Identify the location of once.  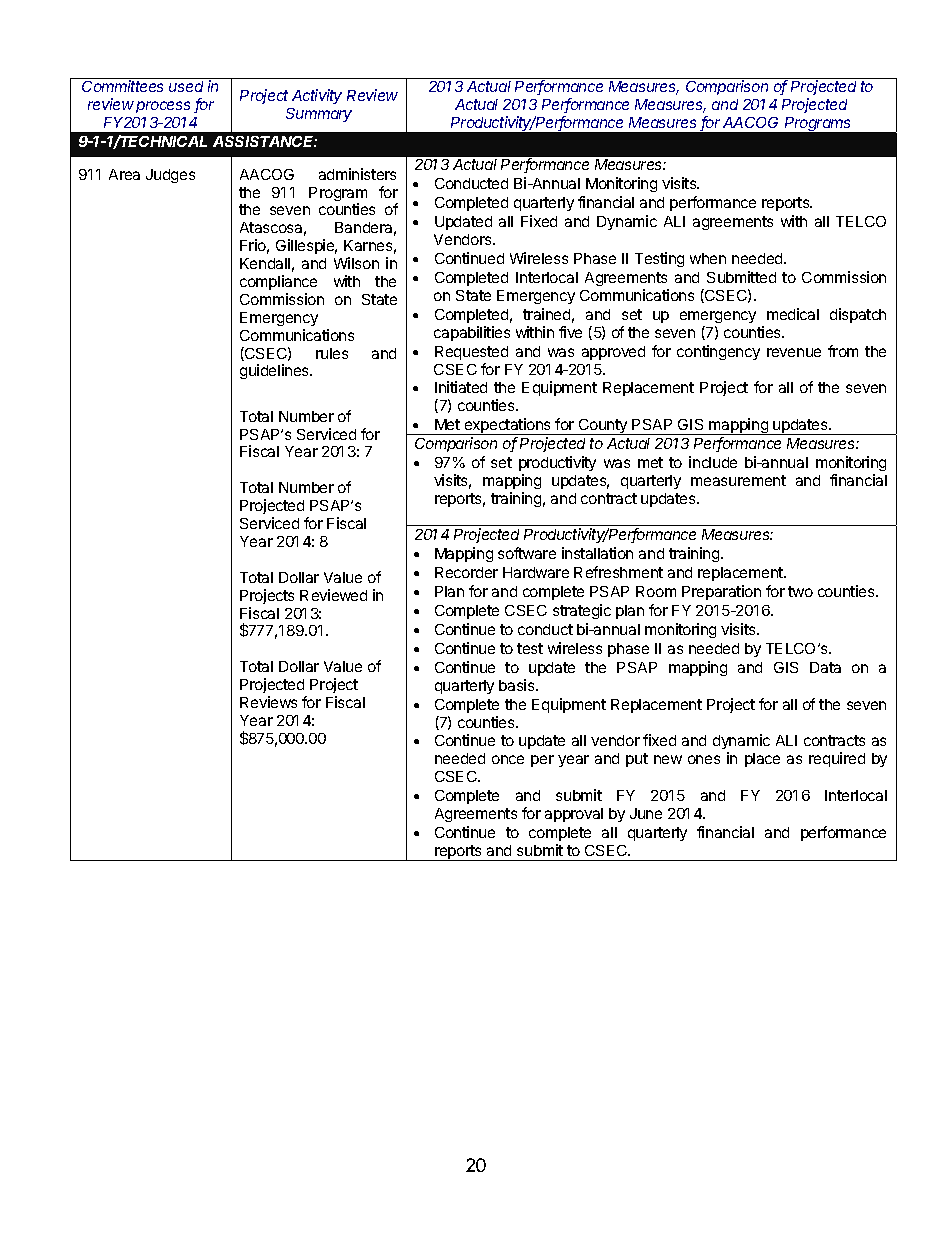
(508, 759).
